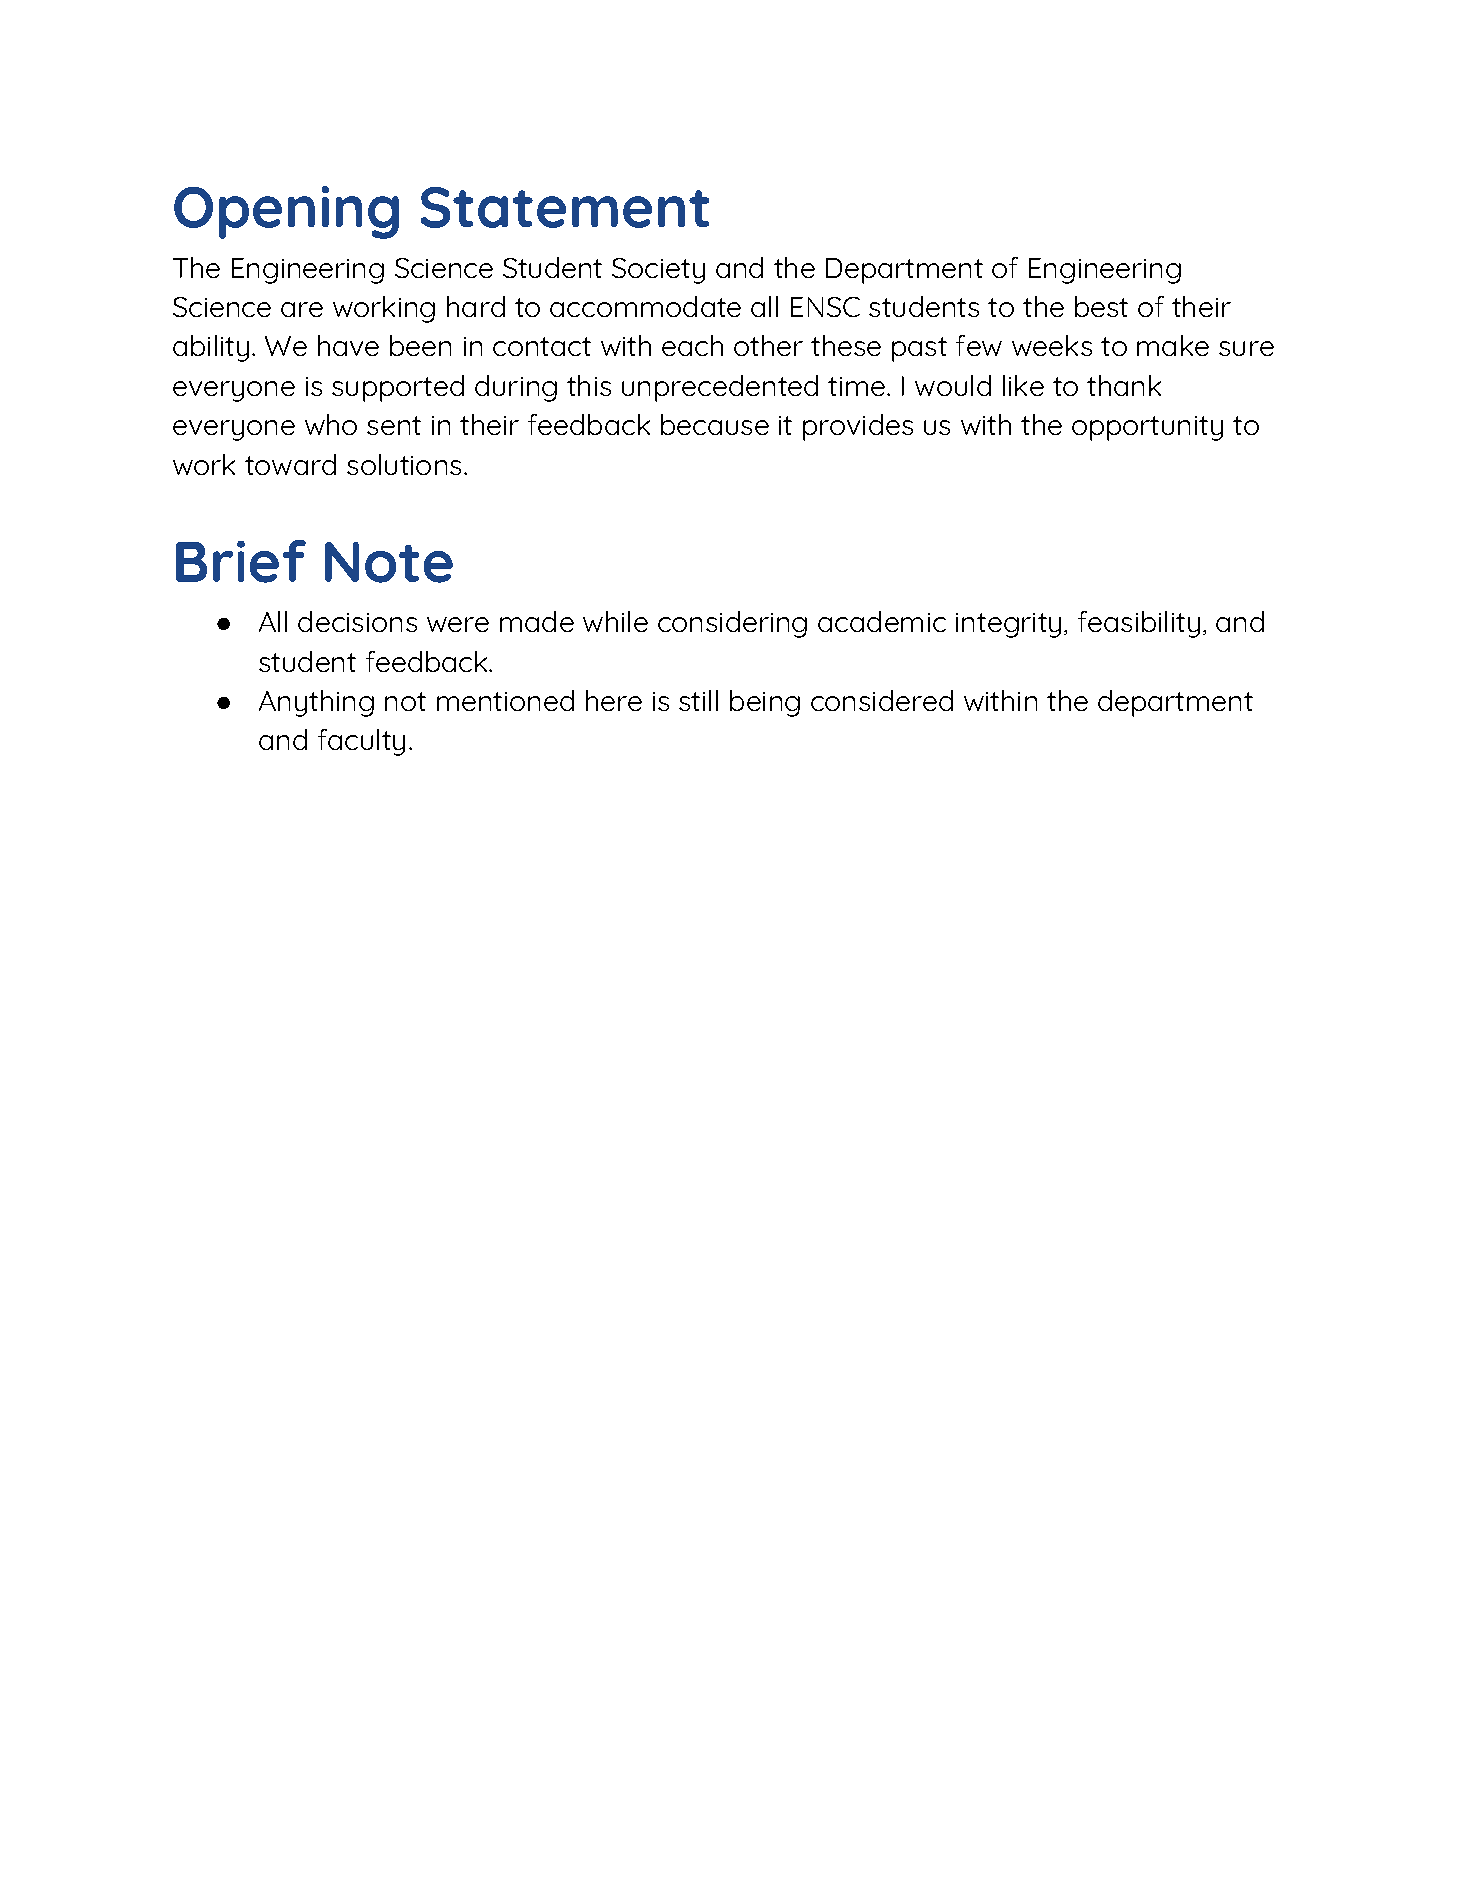 The image size is (1461, 1891). What do you see at coordinates (398, 388) in the image?
I see `supported` at bounding box center [398, 388].
